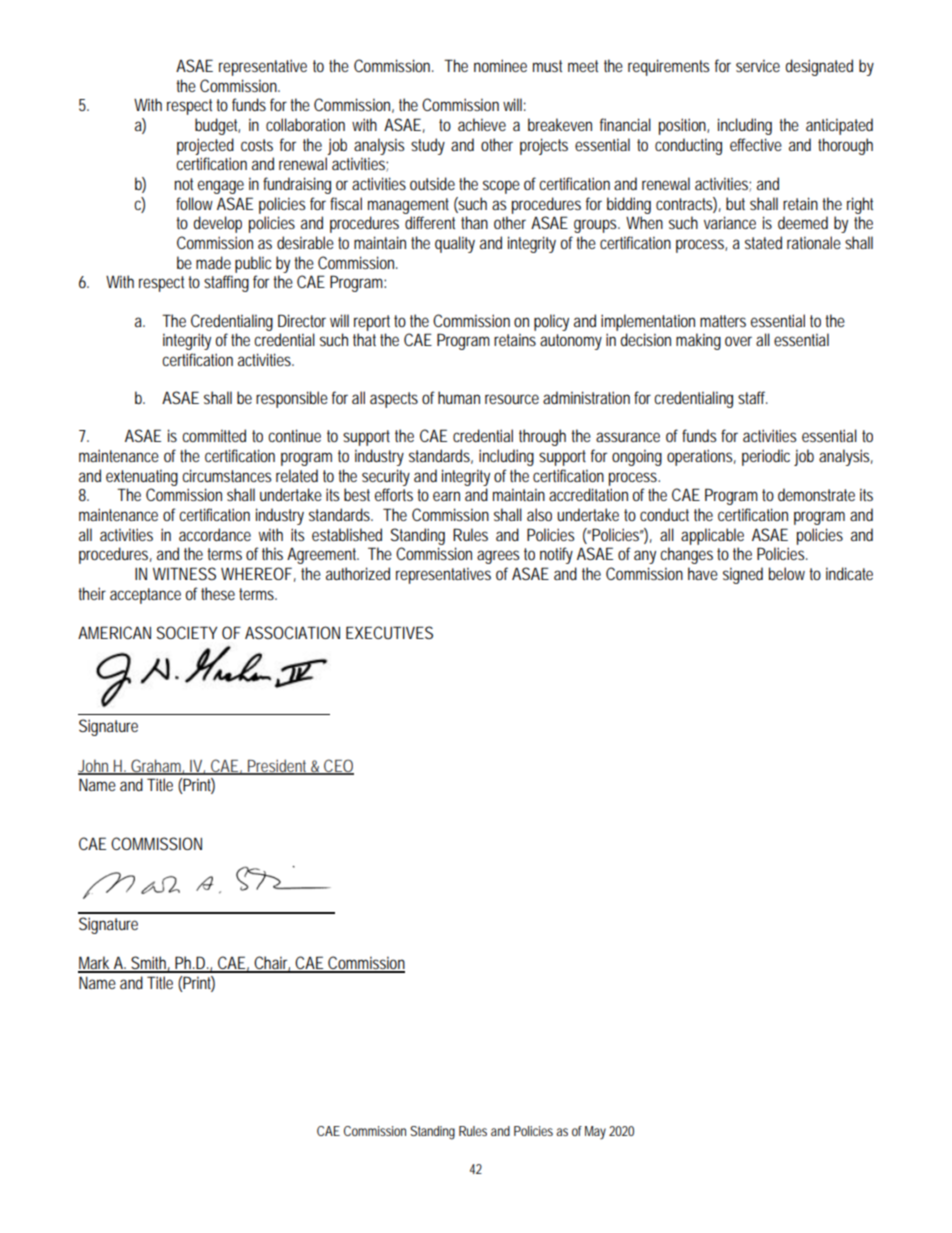  Describe the element at coordinates (498, 557) in the screenshot. I see `agrees` at that location.
